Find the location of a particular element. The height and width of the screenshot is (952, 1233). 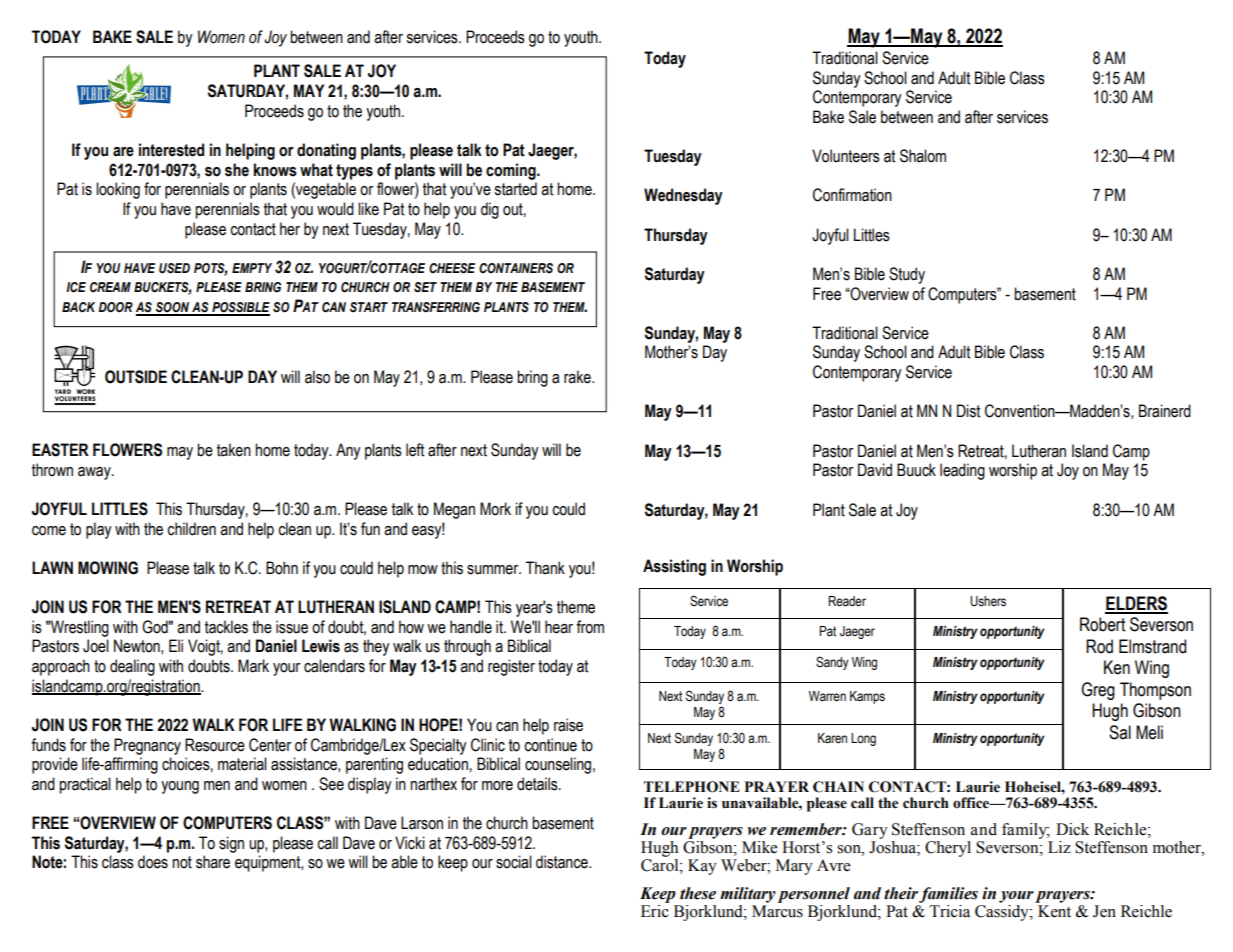

interested is located at coordinates (171, 150).
